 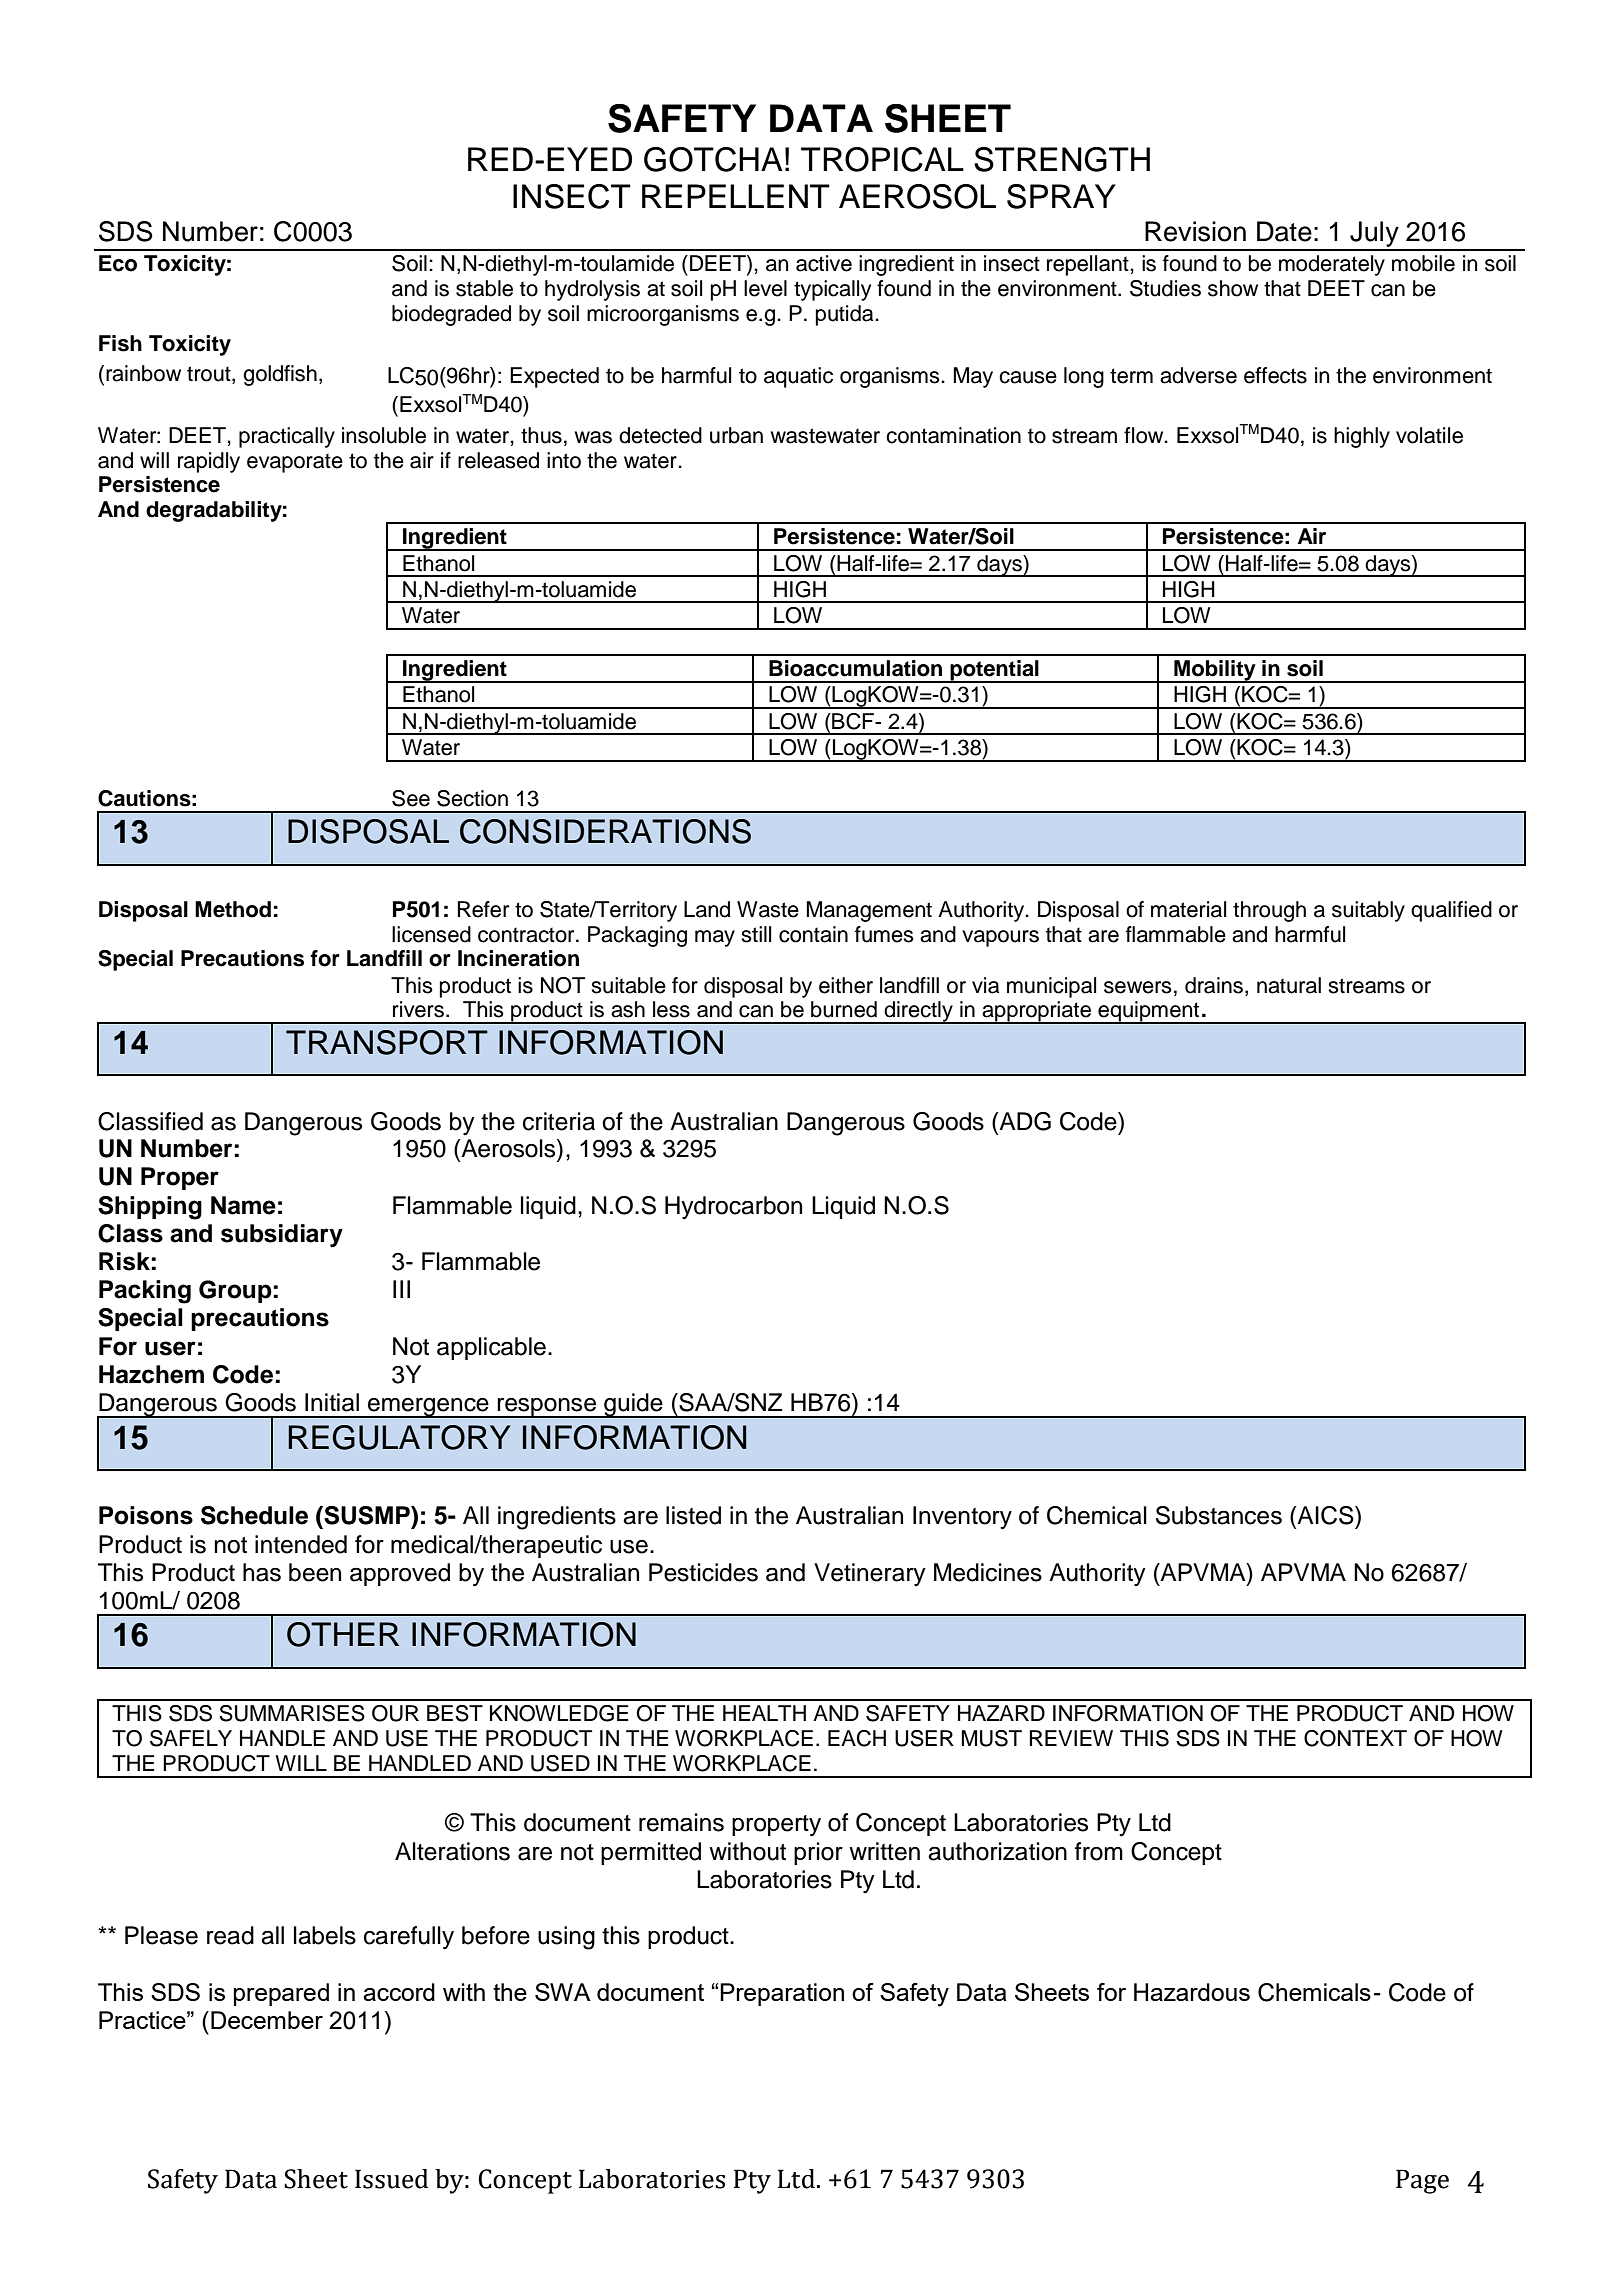 I want to click on Name, so click(x=243, y=1205).
